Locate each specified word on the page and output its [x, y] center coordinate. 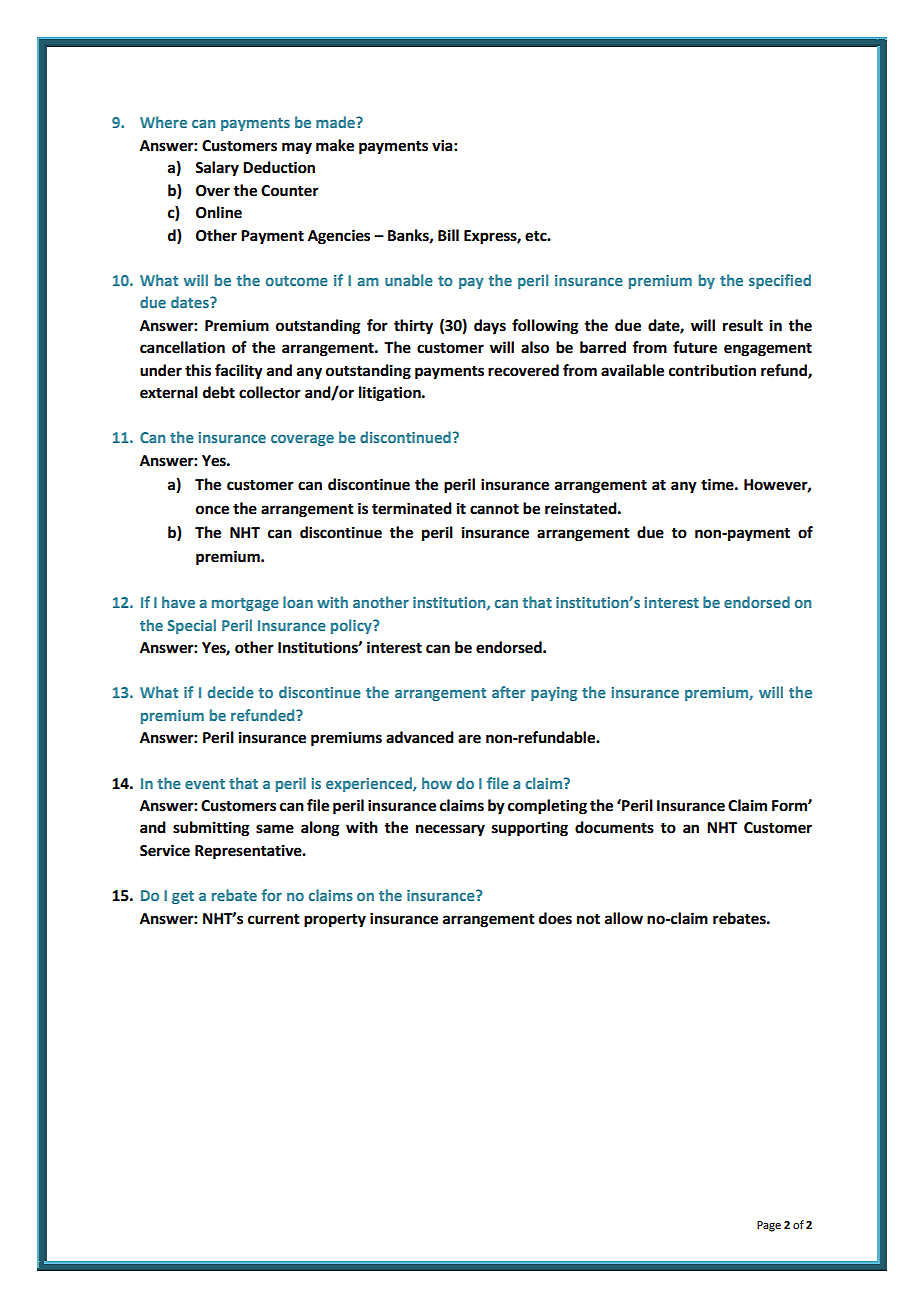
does [555, 918]
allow [624, 918]
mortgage [245, 604]
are [469, 739]
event [205, 784]
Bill [448, 235]
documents [614, 827]
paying [554, 694]
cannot [494, 509]
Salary [217, 169]
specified [780, 281]
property [335, 921]
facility [239, 372]
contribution [712, 370]
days [490, 327]
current [274, 919]
